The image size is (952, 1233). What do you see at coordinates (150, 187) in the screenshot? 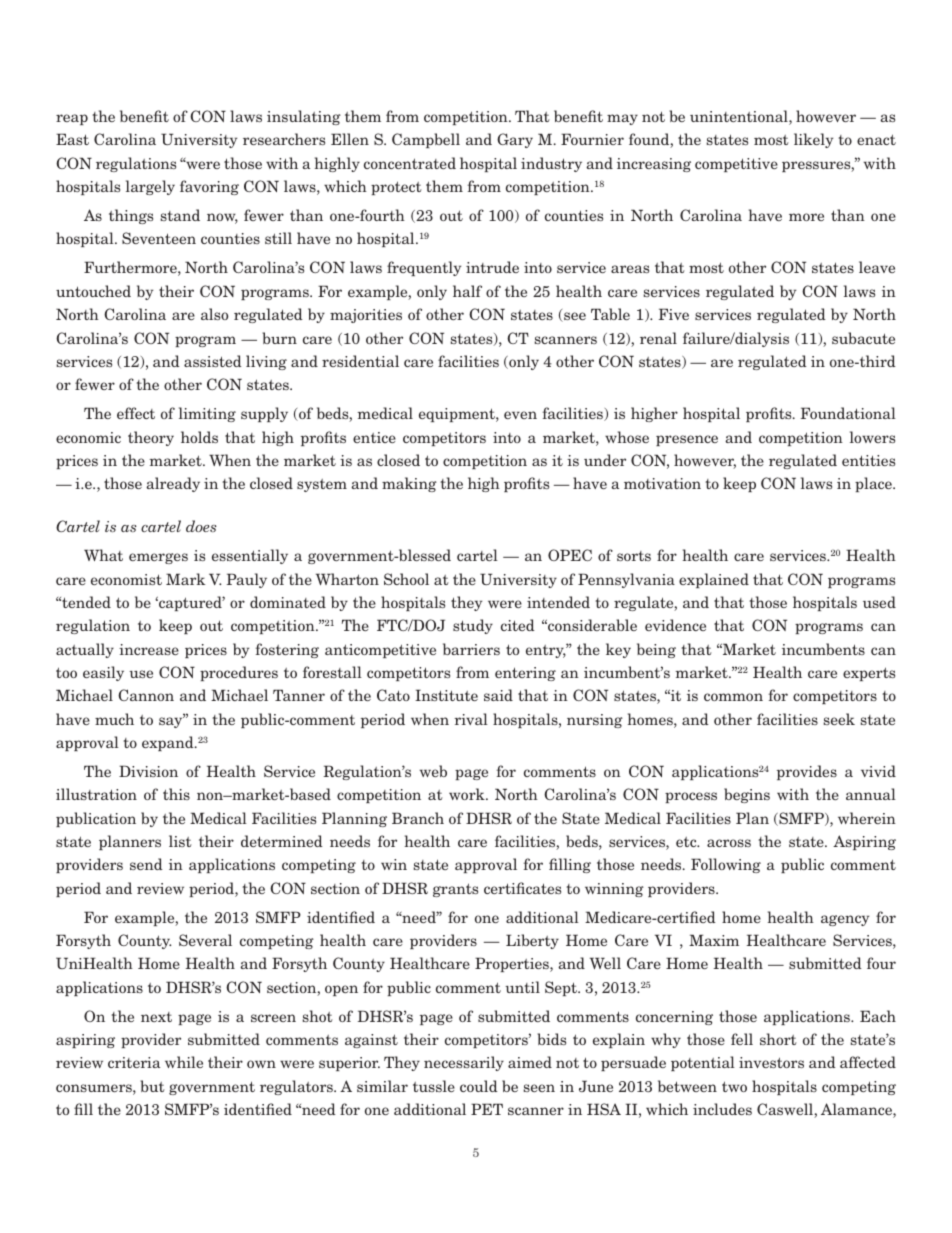
I see `largely` at bounding box center [150, 187].
